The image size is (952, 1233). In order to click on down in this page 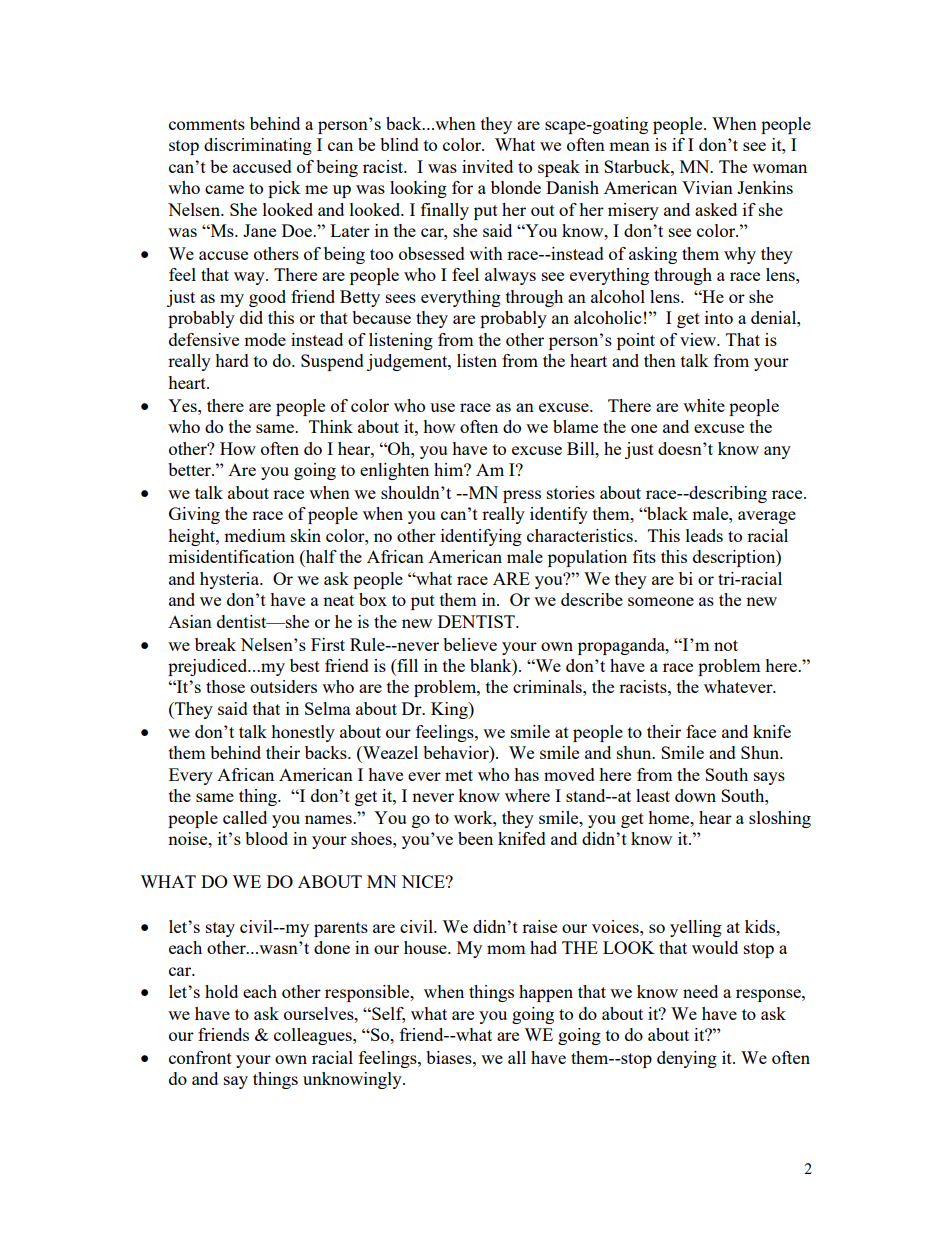, I will do `click(695, 795)`.
